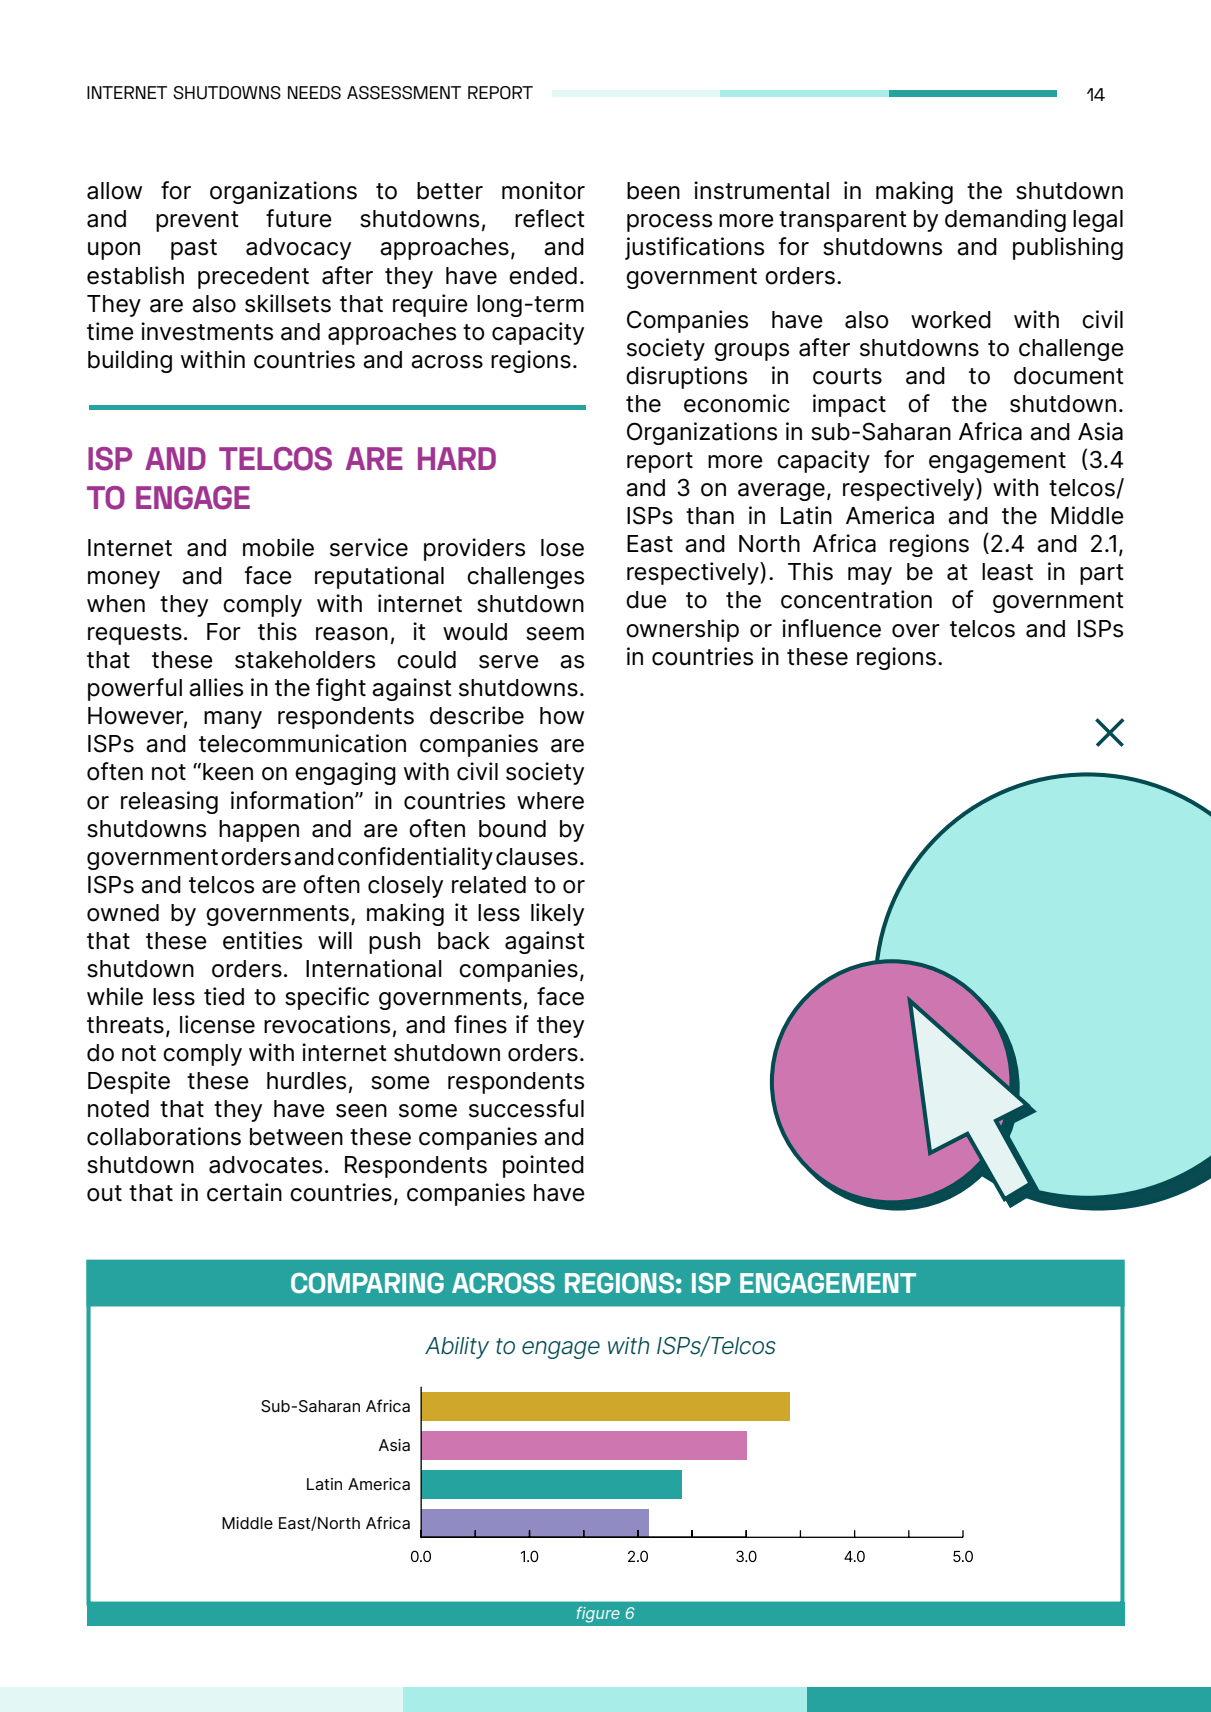 The width and height of the document is (1211, 1712). What do you see at coordinates (306, 1081) in the document?
I see `hurdles` at bounding box center [306, 1081].
